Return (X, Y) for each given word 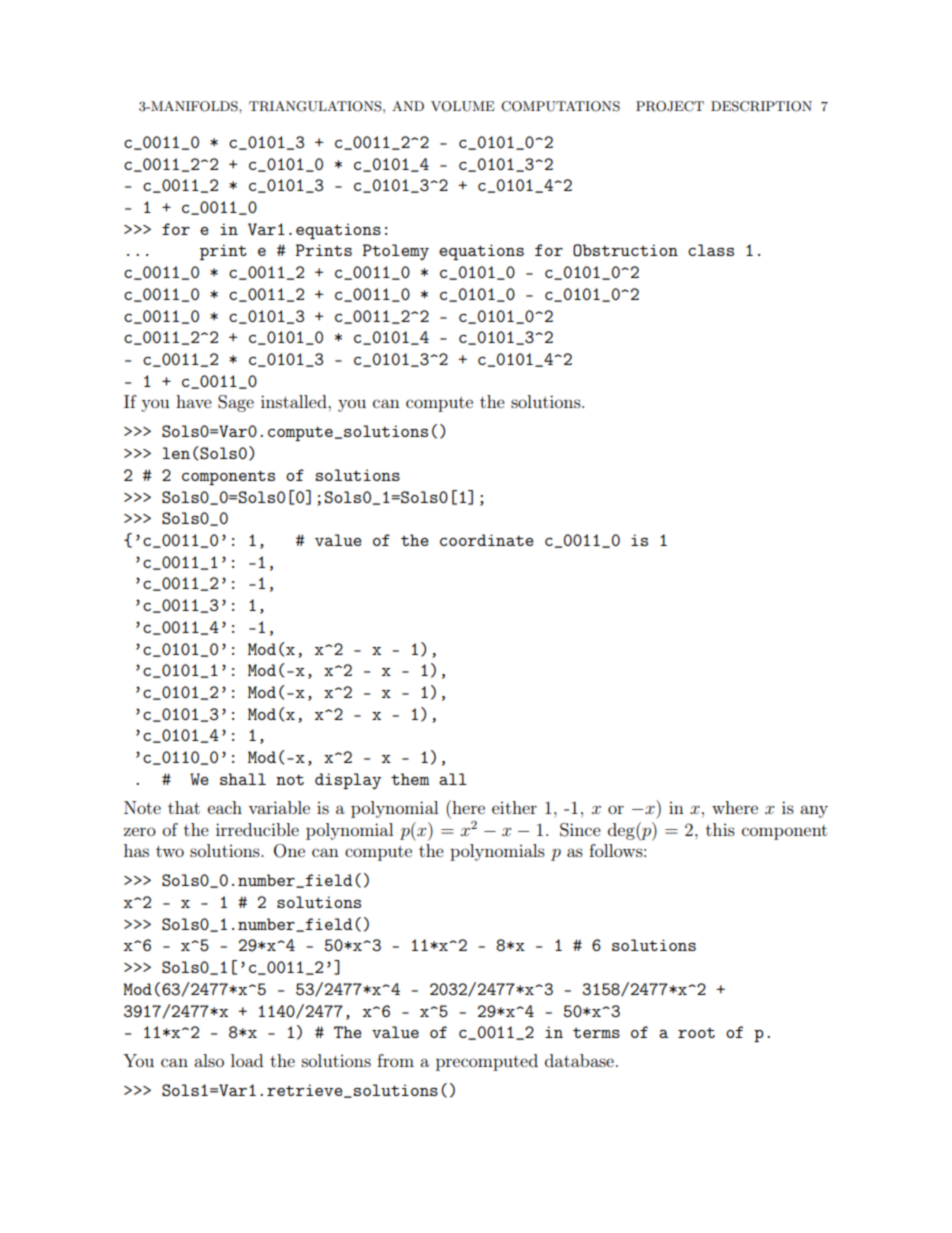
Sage (236, 403)
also (209, 1060)
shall (243, 779)
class (711, 250)
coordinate (487, 540)
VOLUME (463, 106)
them (410, 779)
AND (408, 106)
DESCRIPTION (761, 106)
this (720, 829)
